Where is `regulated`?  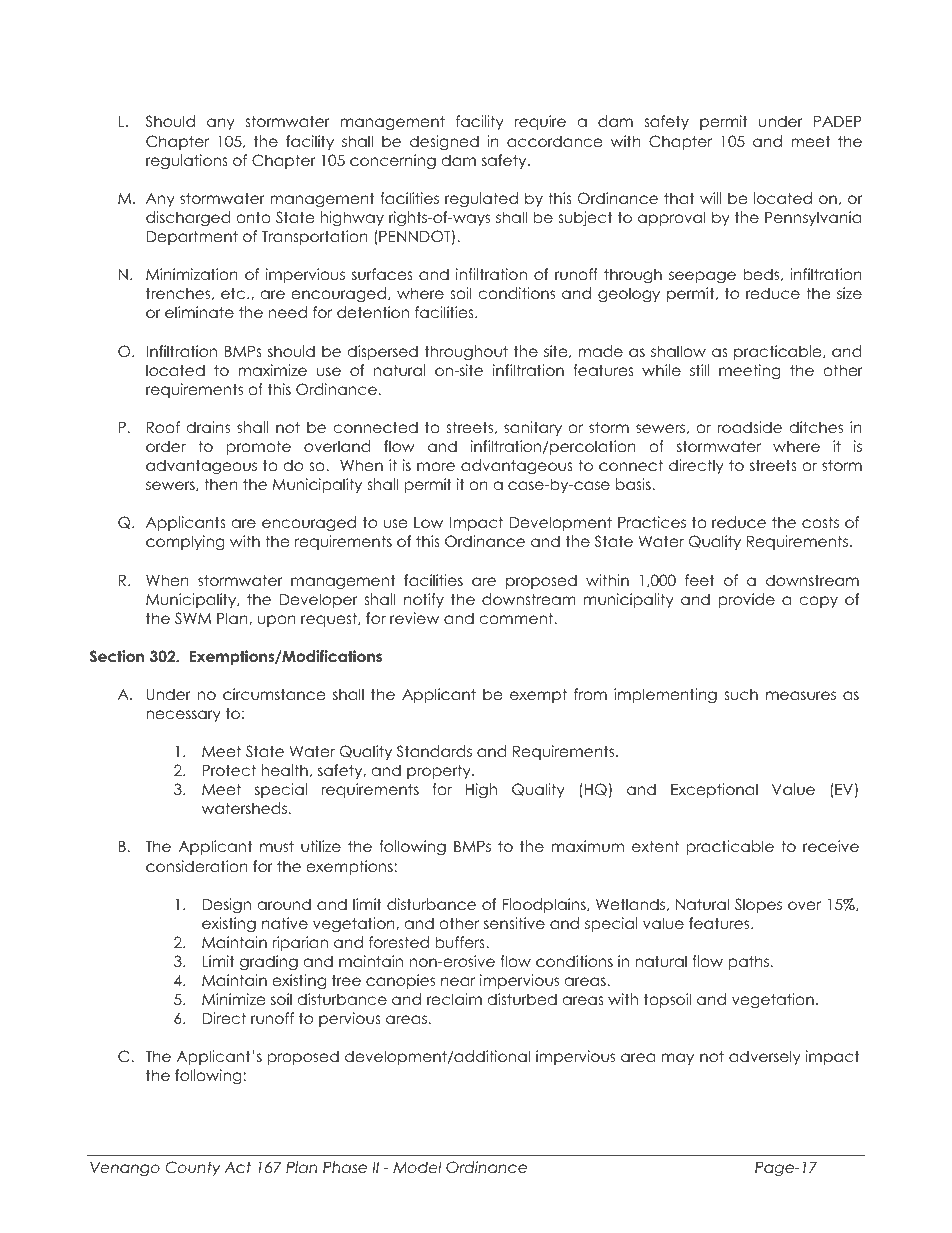 regulated is located at coordinates (481, 200).
